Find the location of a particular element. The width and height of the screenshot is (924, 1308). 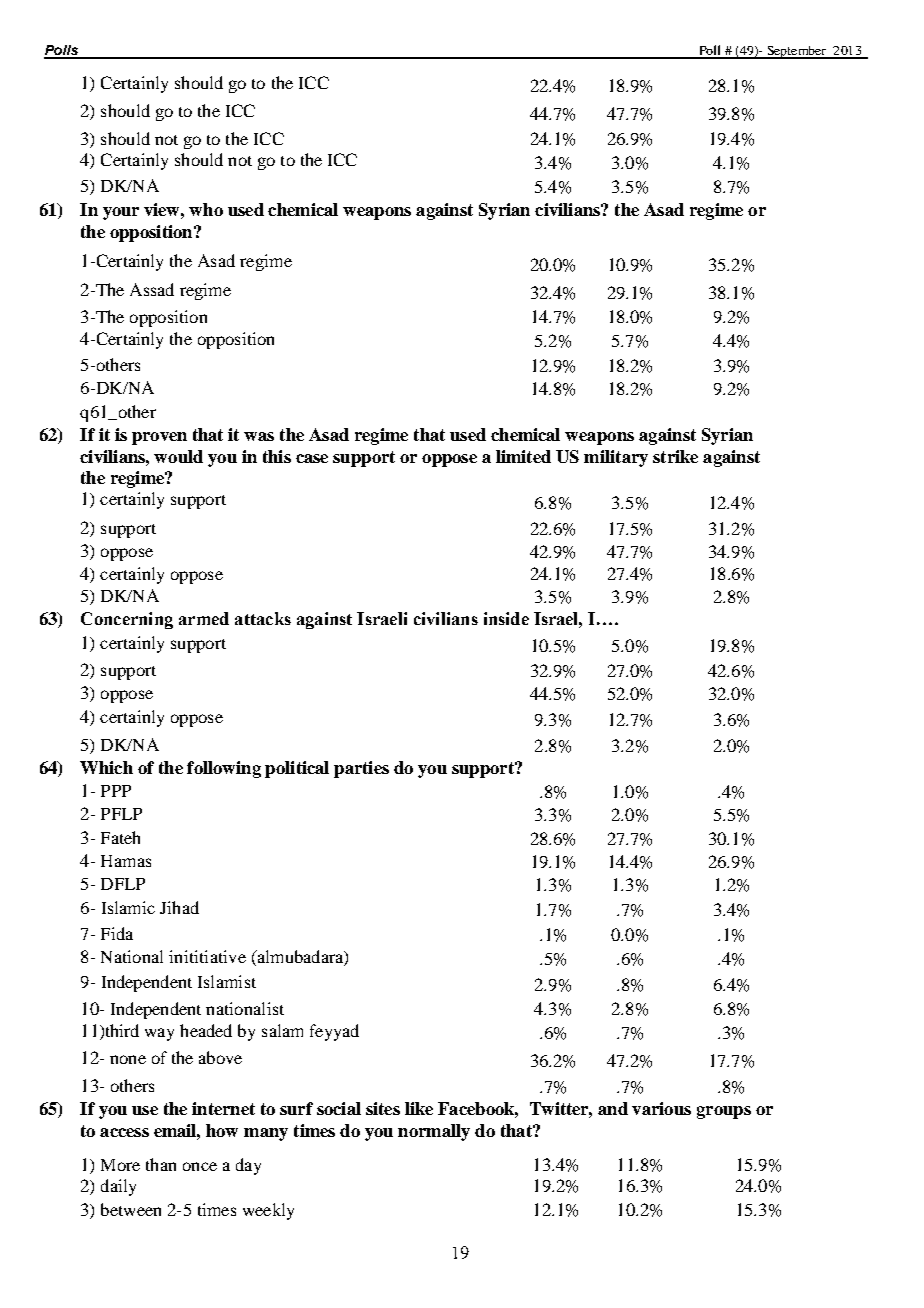

parties is located at coordinates (361, 769).
